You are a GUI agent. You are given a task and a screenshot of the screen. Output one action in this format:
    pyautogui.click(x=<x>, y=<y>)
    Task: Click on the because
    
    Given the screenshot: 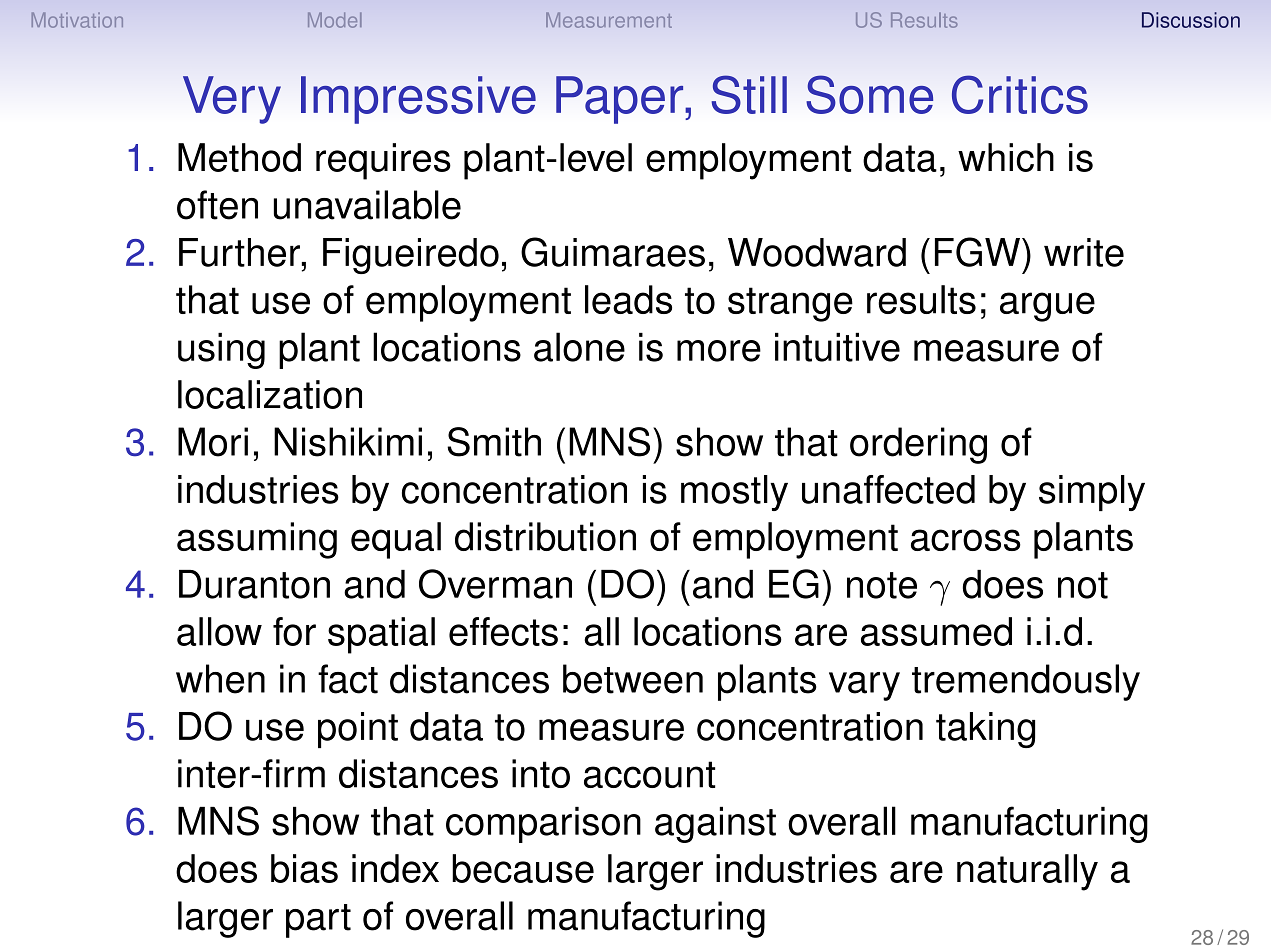 What is the action you would take?
    pyautogui.click(x=523, y=868)
